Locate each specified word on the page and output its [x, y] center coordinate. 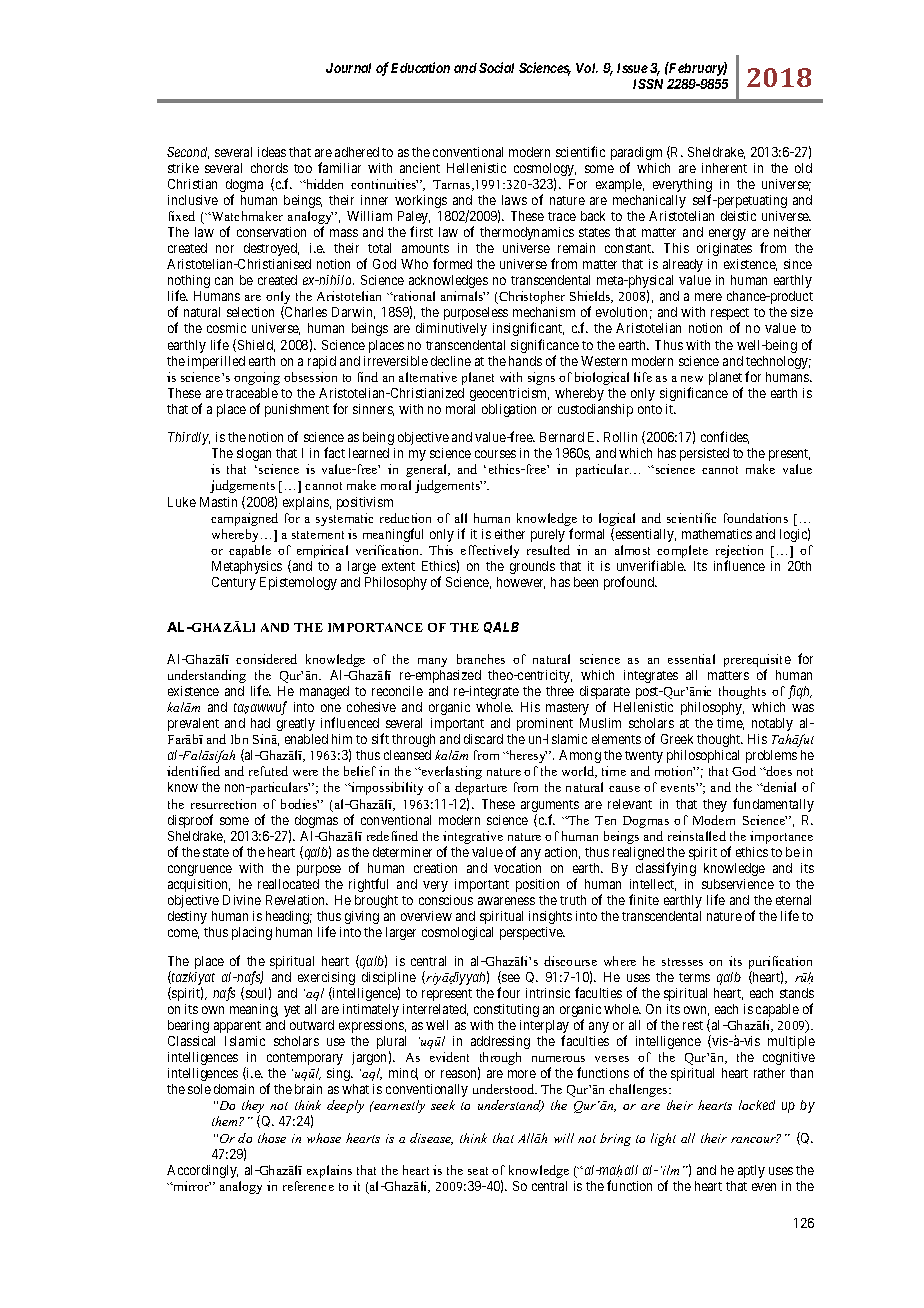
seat [478, 1171]
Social [496, 67]
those [272, 1138]
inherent [724, 168]
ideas [272, 152]
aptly [751, 1171]
